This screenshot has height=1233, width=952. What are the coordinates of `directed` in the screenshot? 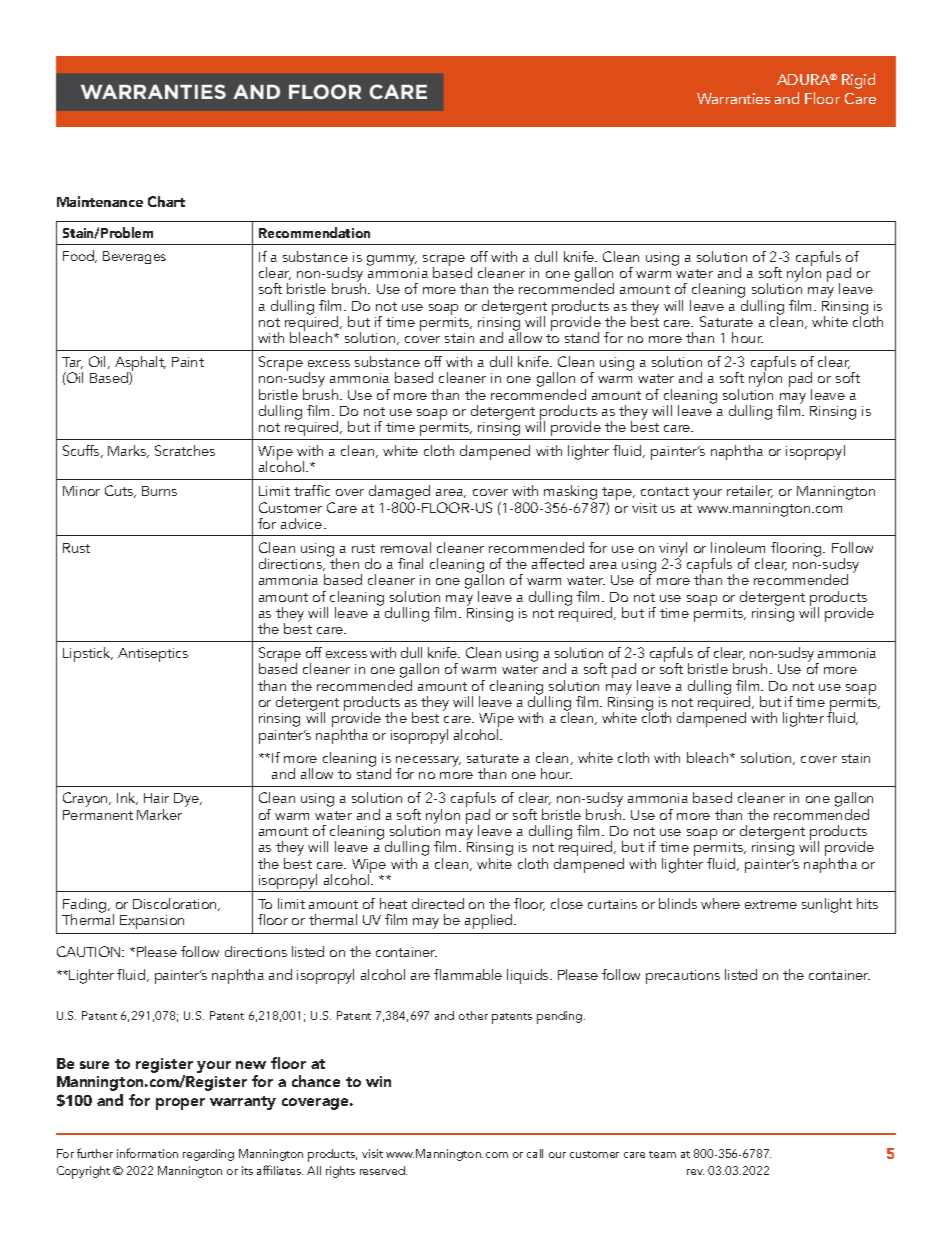 It's located at (438, 903).
